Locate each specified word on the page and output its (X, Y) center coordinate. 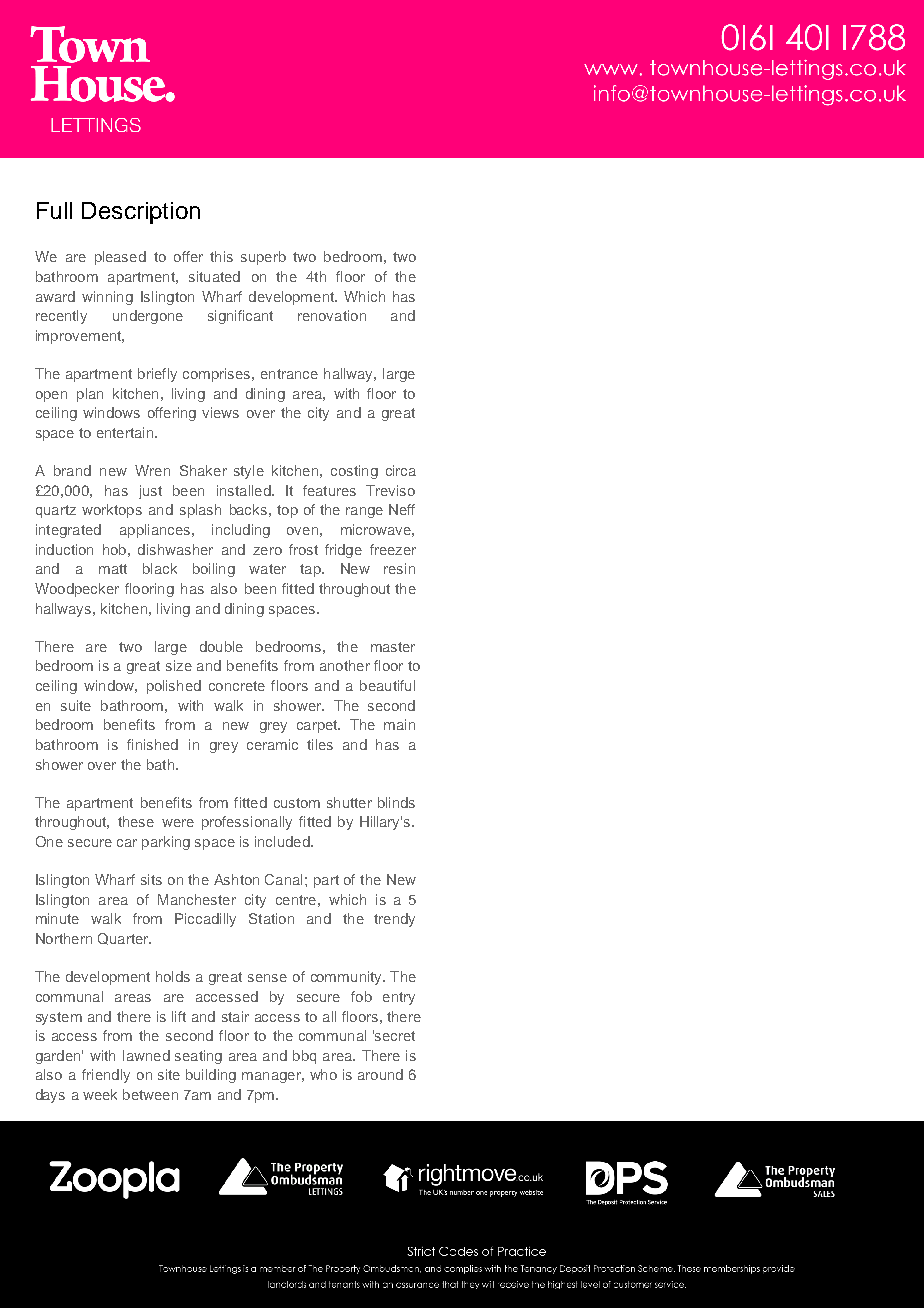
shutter (349, 802)
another (345, 665)
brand (72, 470)
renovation (332, 315)
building (211, 1076)
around (380, 1074)
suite (76, 705)
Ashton (236, 879)
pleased (120, 258)
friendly (106, 1076)
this (221, 256)
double (221, 646)
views (220, 412)
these (136, 821)
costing (354, 472)
